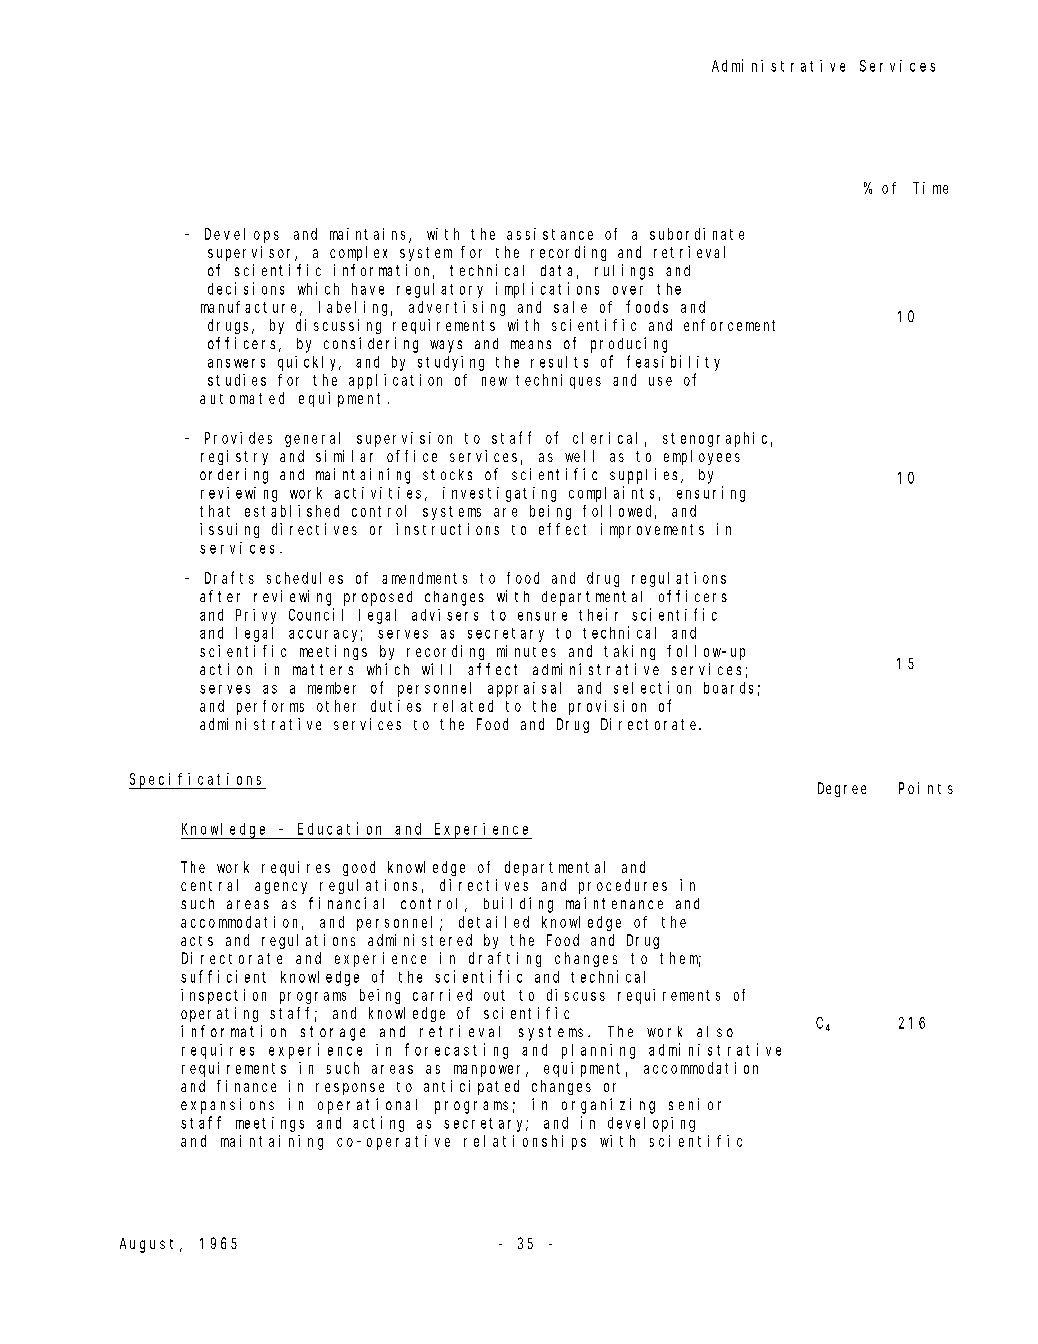  I want to click on procedures, so click(623, 886).
